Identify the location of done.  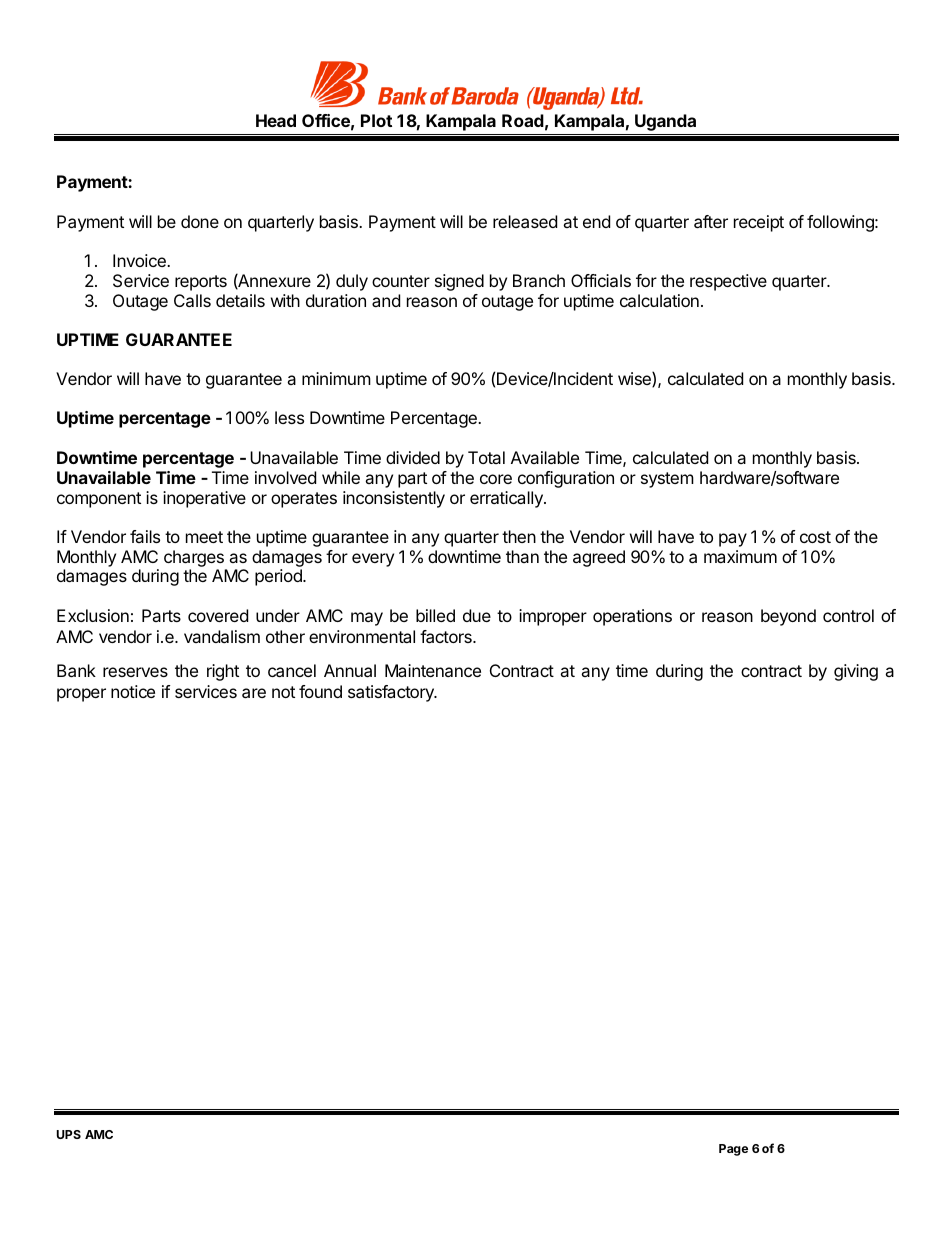
(200, 221).
